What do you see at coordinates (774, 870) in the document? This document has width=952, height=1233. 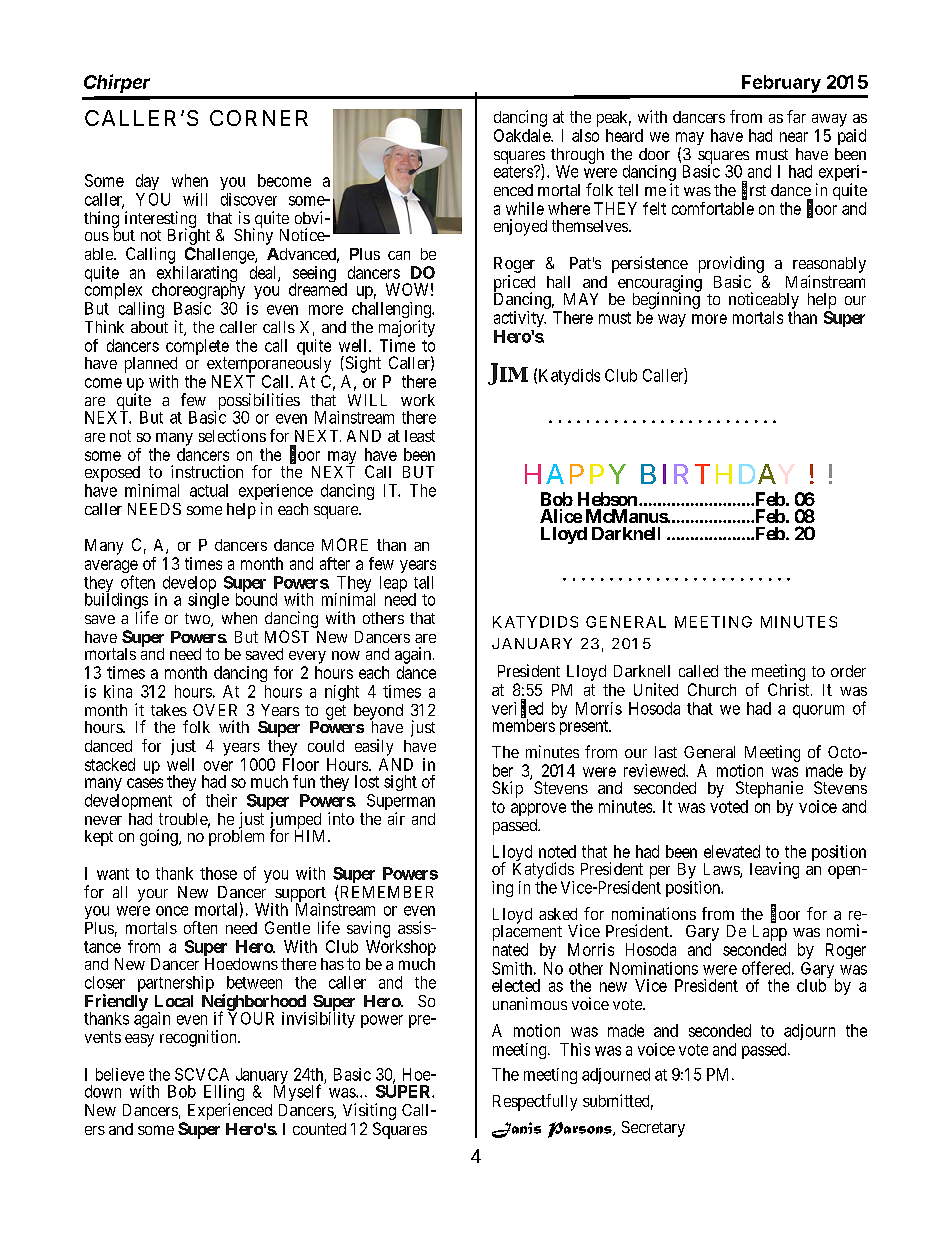 I see `leaving` at bounding box center [774, 870].
